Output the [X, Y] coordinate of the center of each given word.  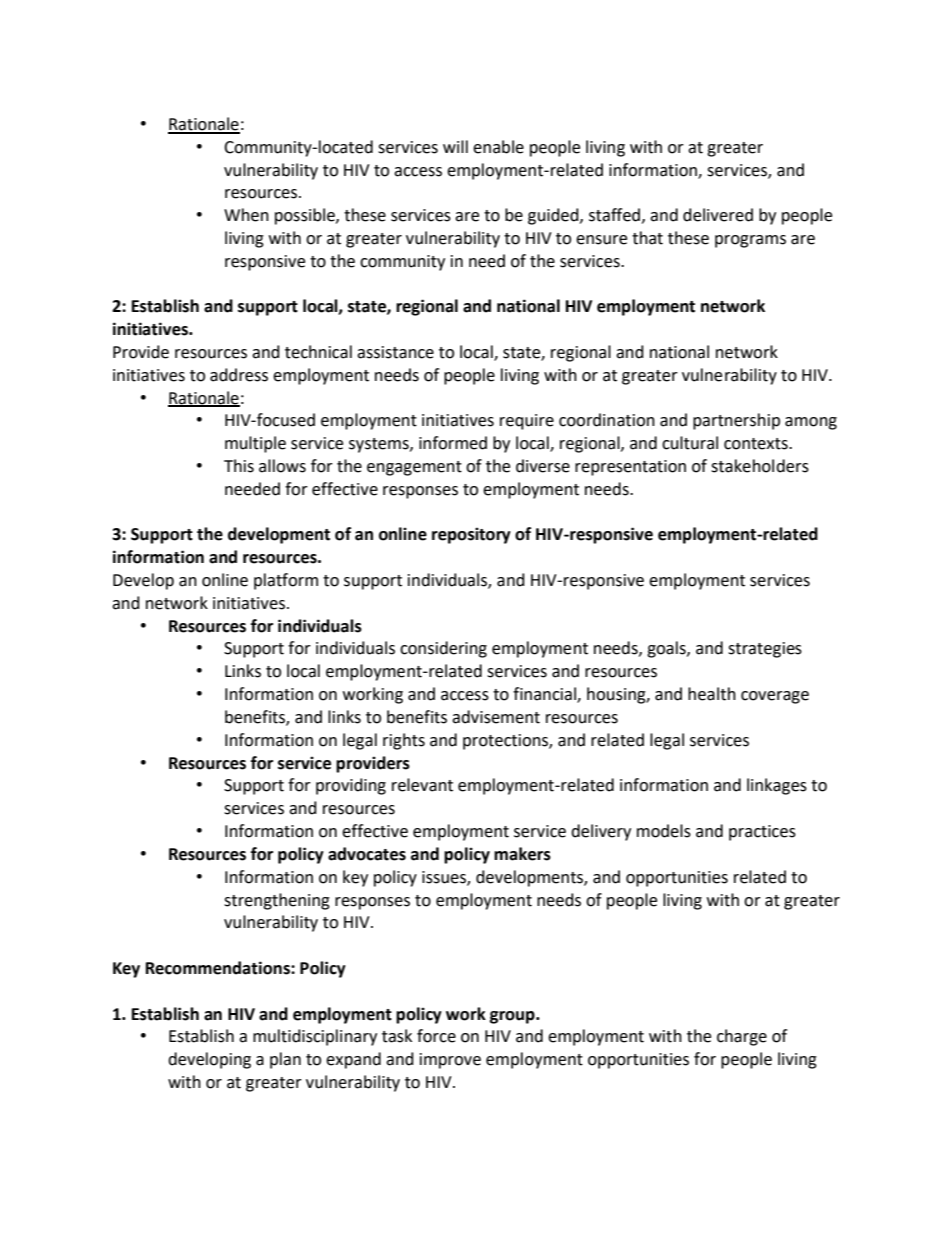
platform [286, 581]
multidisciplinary [315, 1037]
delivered [718, 215]
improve [450, 1061]
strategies [765, 650]
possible [306, 216]
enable [498, 147]
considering [443, 649]
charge [742, 1037]
